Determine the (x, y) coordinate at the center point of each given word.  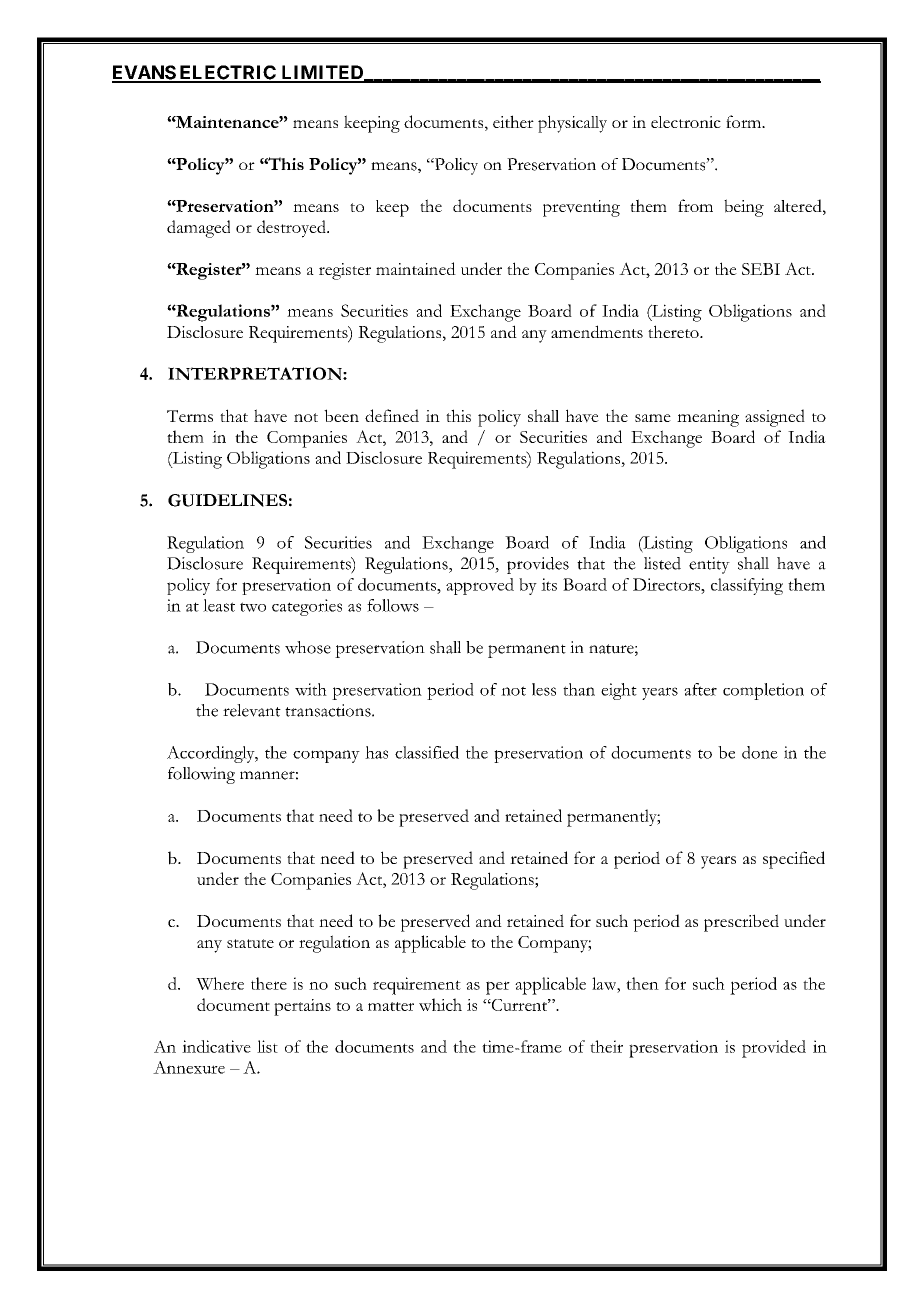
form (745, 121)
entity (709, 565)
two (253, 607)
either (513, 121)
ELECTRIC (227, 73)
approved (480, 586)
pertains (302, 1007)
